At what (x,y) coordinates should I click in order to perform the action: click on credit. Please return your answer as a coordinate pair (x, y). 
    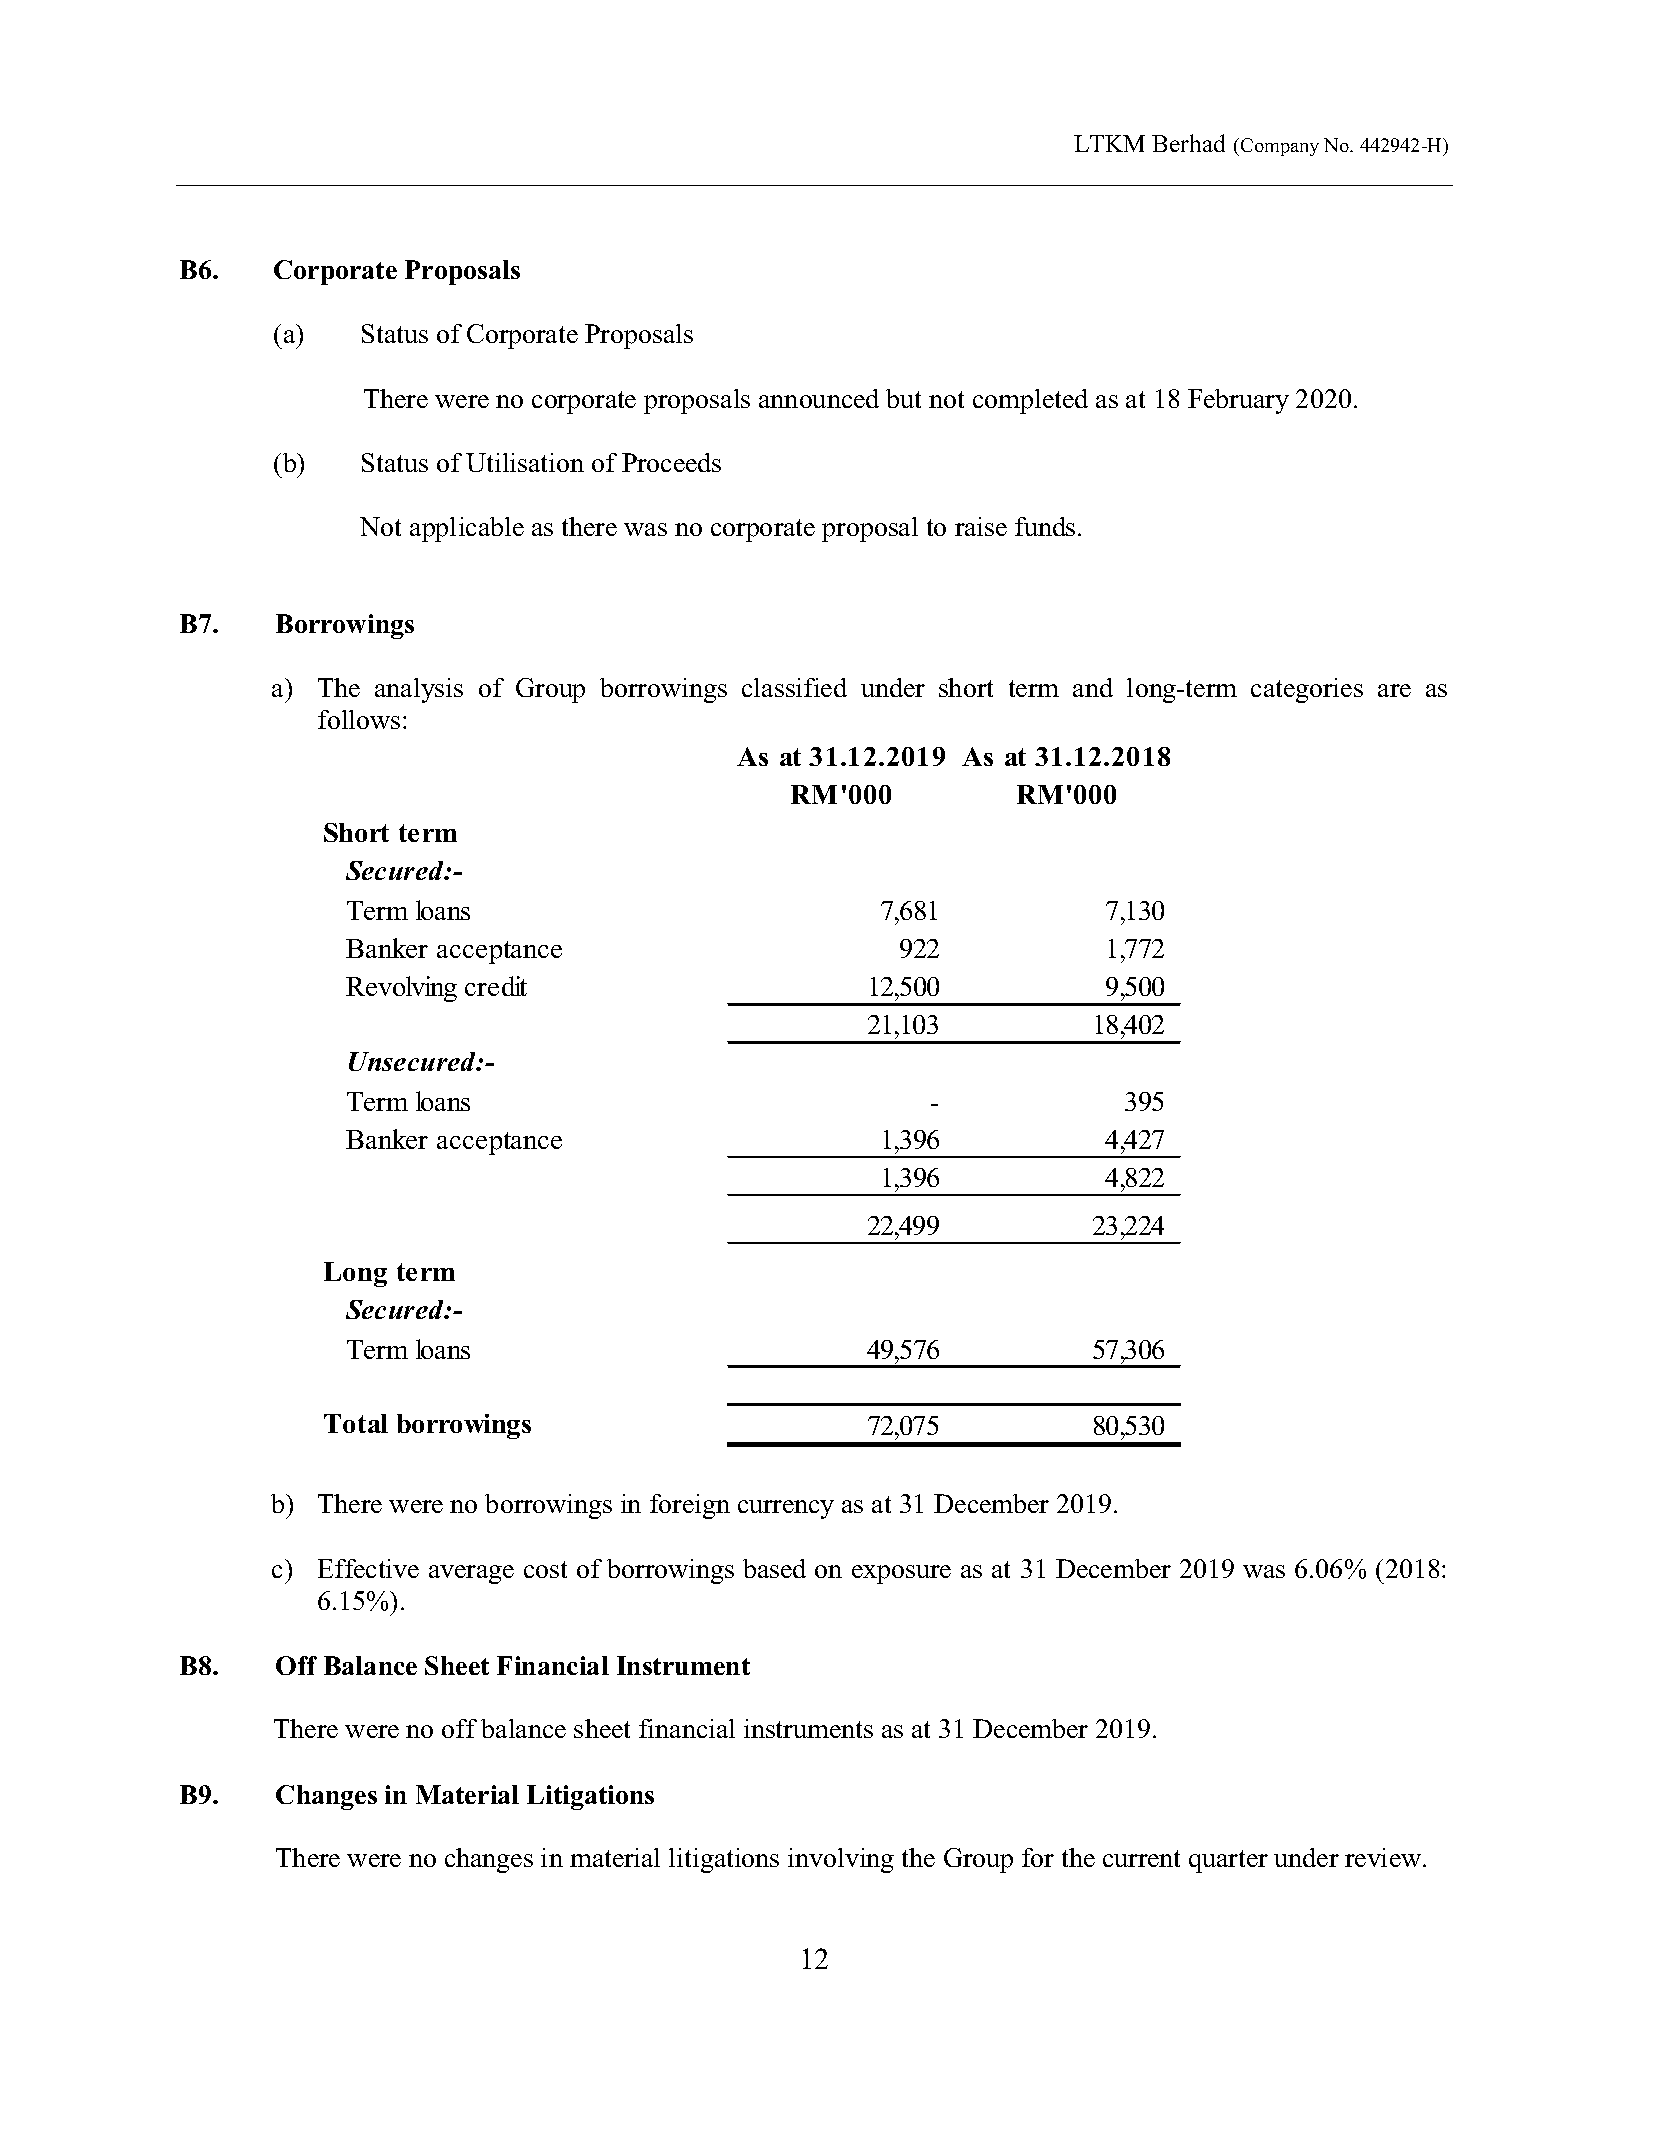
    Looking at the image, I should click on (496, 986).
